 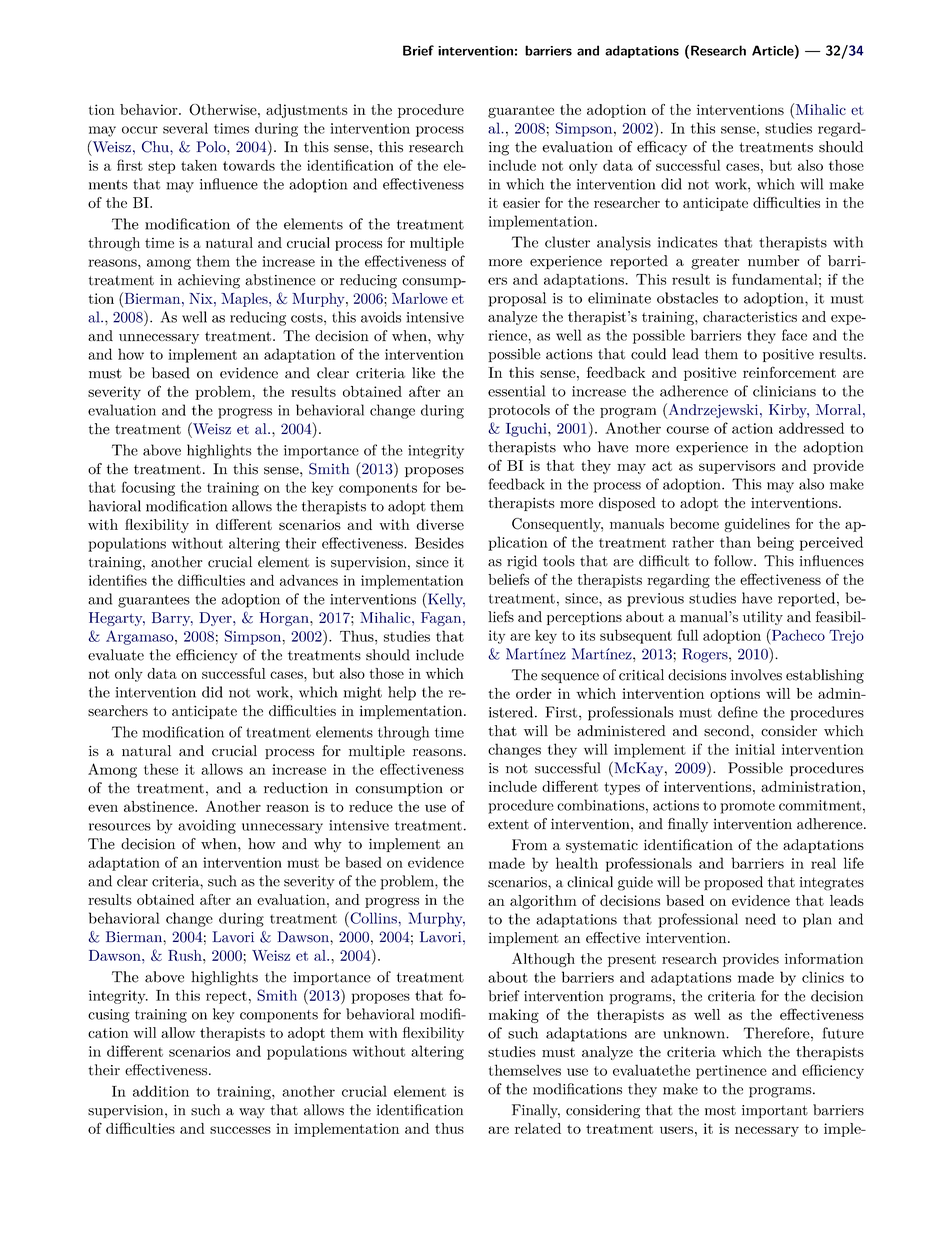 I want to click on promote, so click(x=747, y=807).
